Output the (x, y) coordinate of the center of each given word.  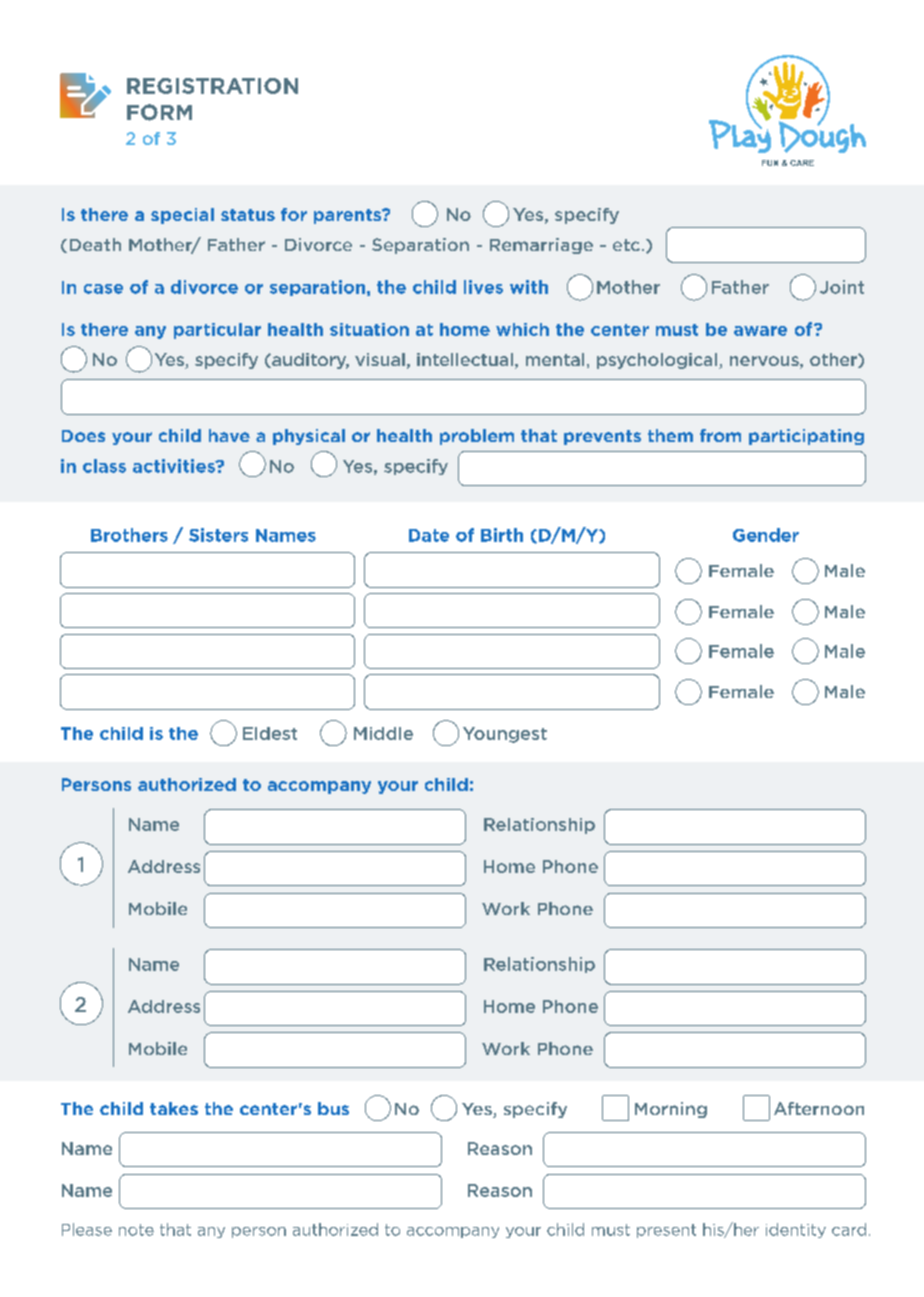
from (720, 435)
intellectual (465, 359)
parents (348, 216)
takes (174, 1108)
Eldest (270, 733)
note (136, 1230)
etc (626, 245)
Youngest (505, 735)
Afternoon (819, 1108)
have (229, 435)
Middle (383, 733)
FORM (159, 112)
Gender (766, 535)
